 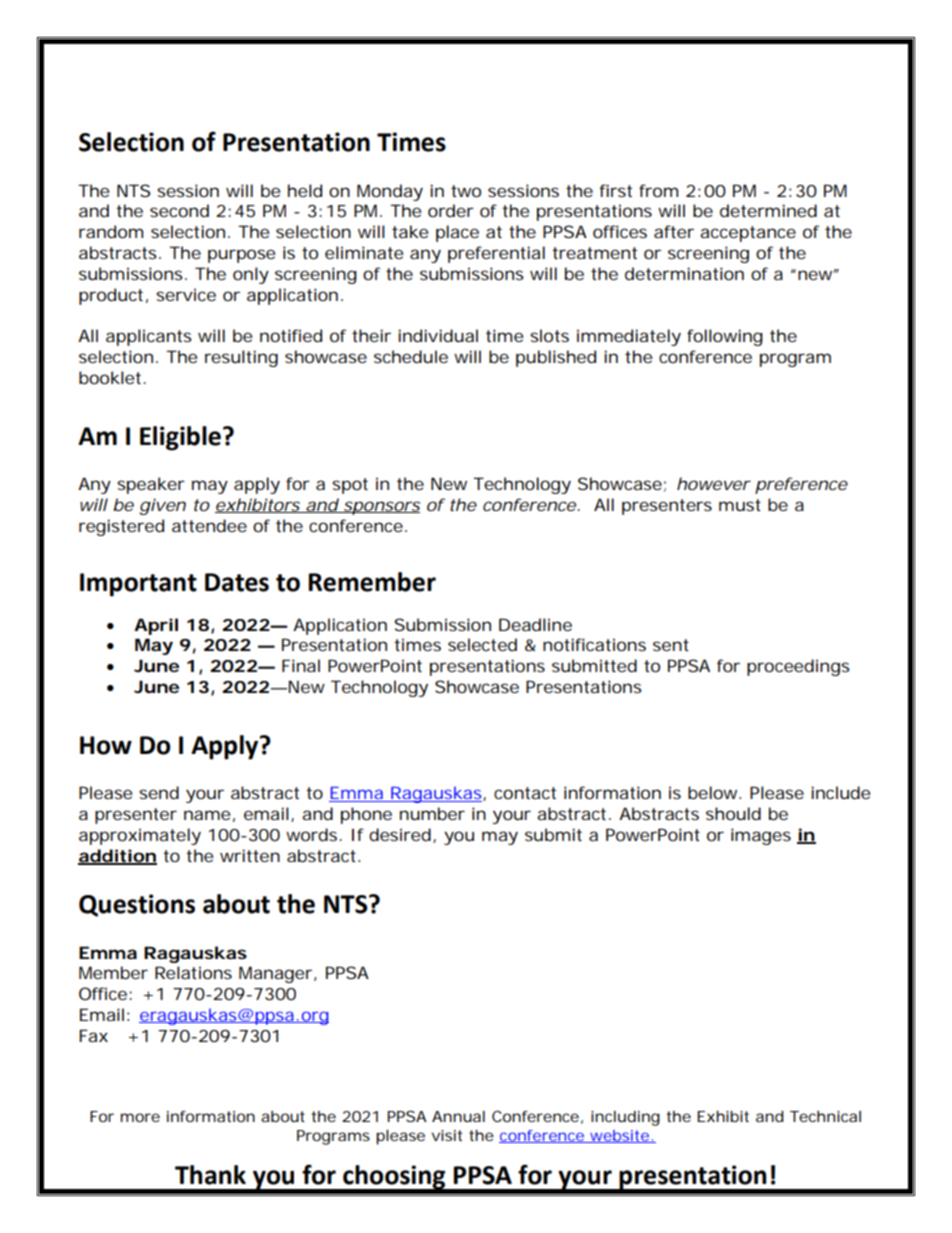 What do you see at coordinates (179, 210) in the page?
I see `second` at bounding box center [179, 210].
